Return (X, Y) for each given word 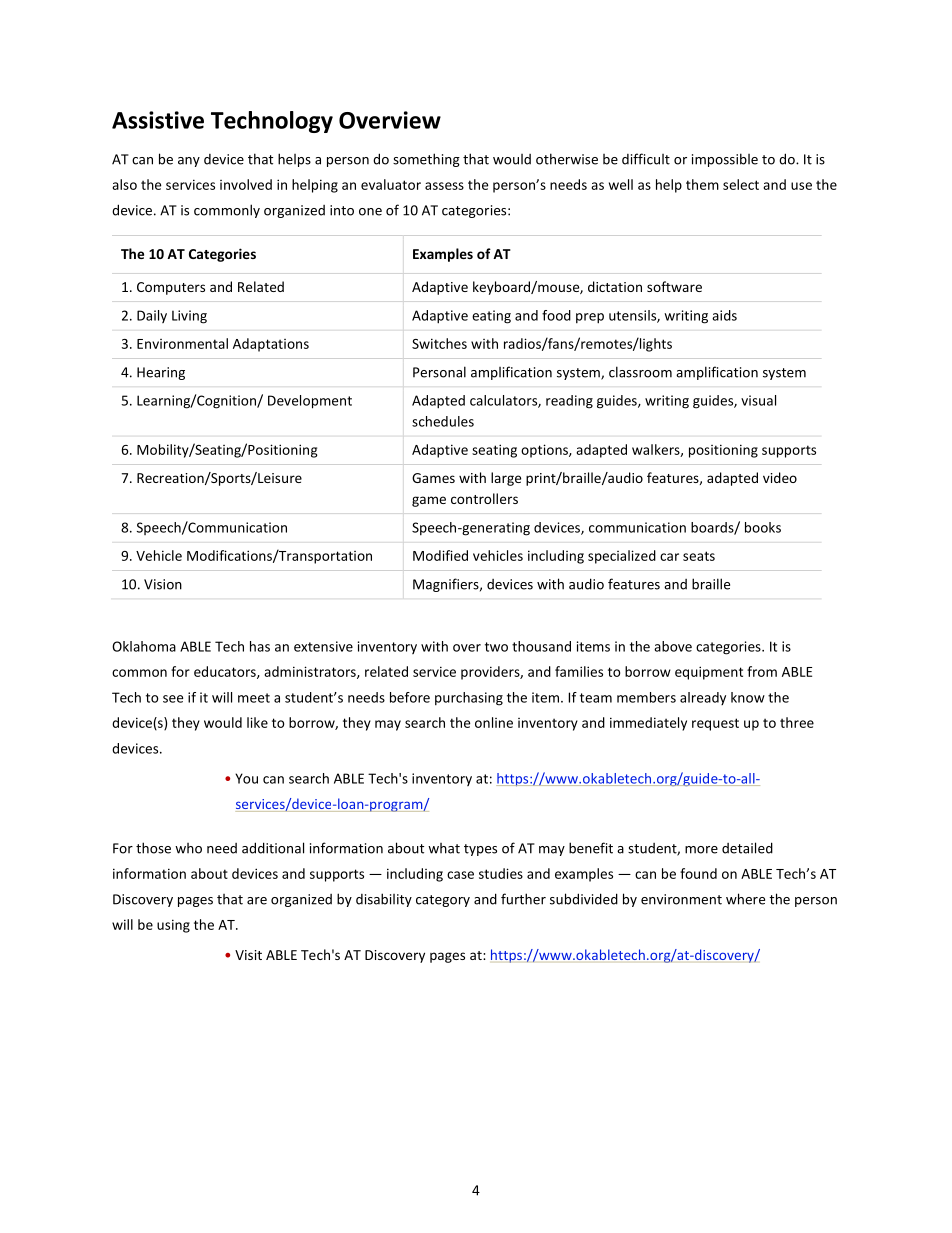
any (189, 162)
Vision (163, 584)
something (426, 160)
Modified (440, 555)
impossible (725, 160)
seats (699, 556)
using (173, 926)
